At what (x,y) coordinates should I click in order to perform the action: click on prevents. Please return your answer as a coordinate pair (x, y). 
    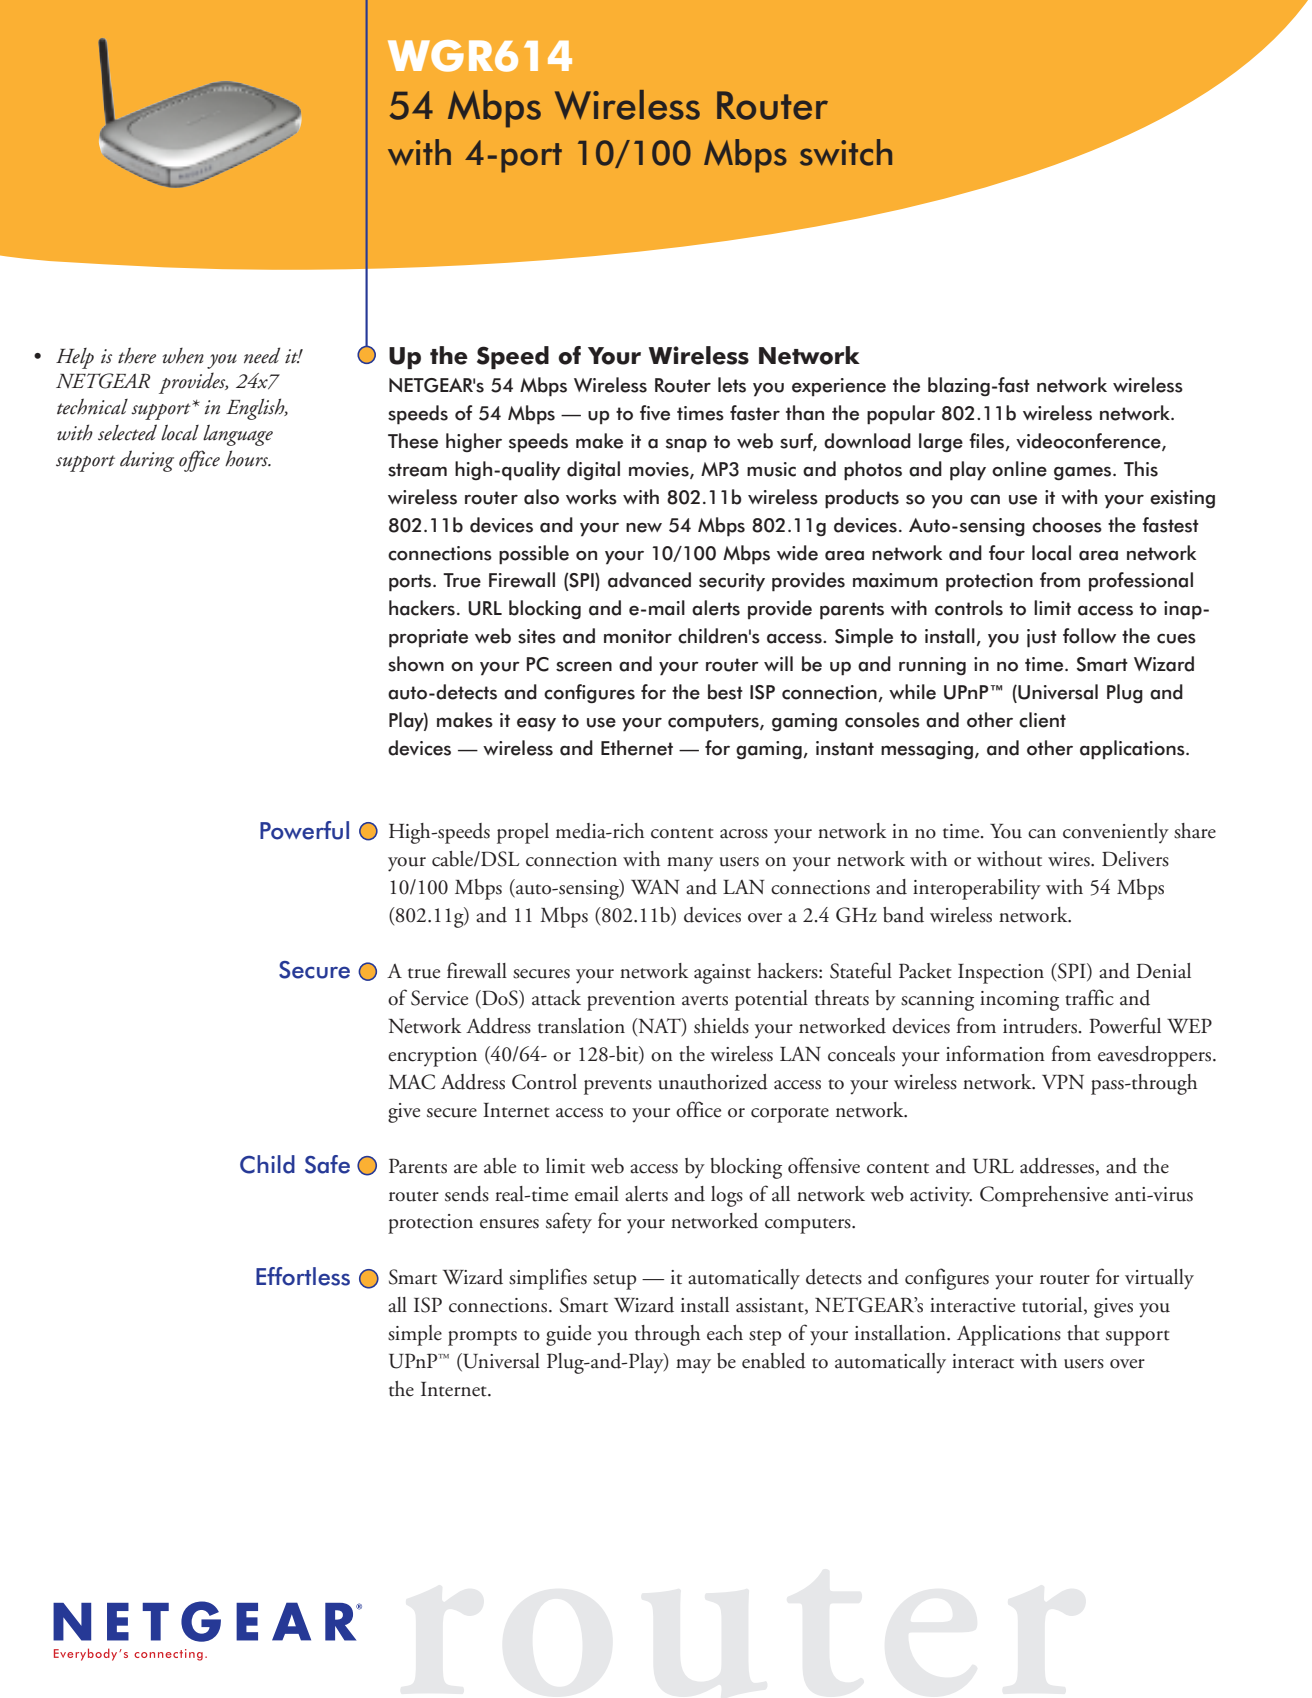
    Looking at the image, I should click on (618, 1087).
